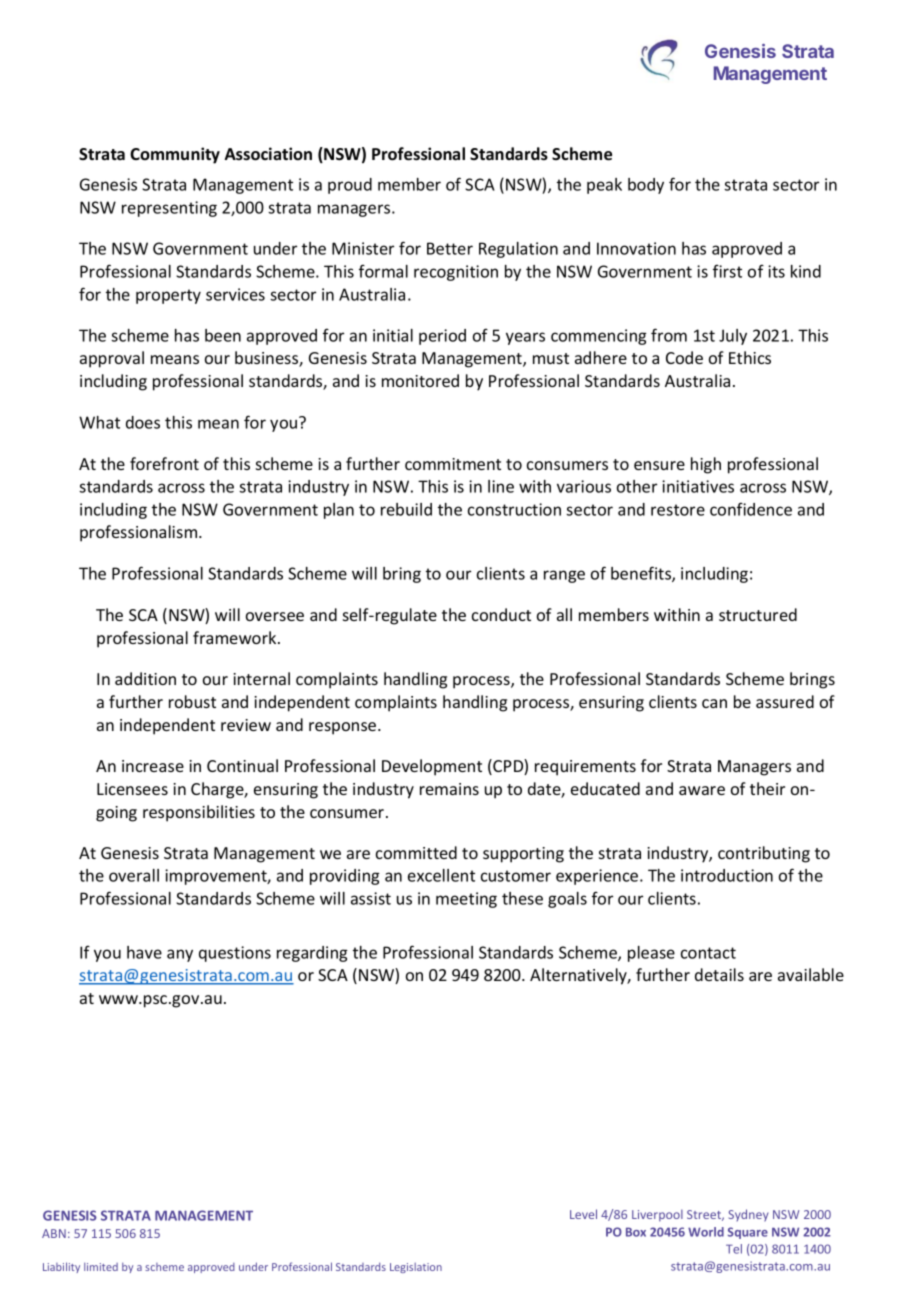  What do you see at coordinates (169, 209) in the screenshot?
I see `representing` at bounding box center [169, 209].
